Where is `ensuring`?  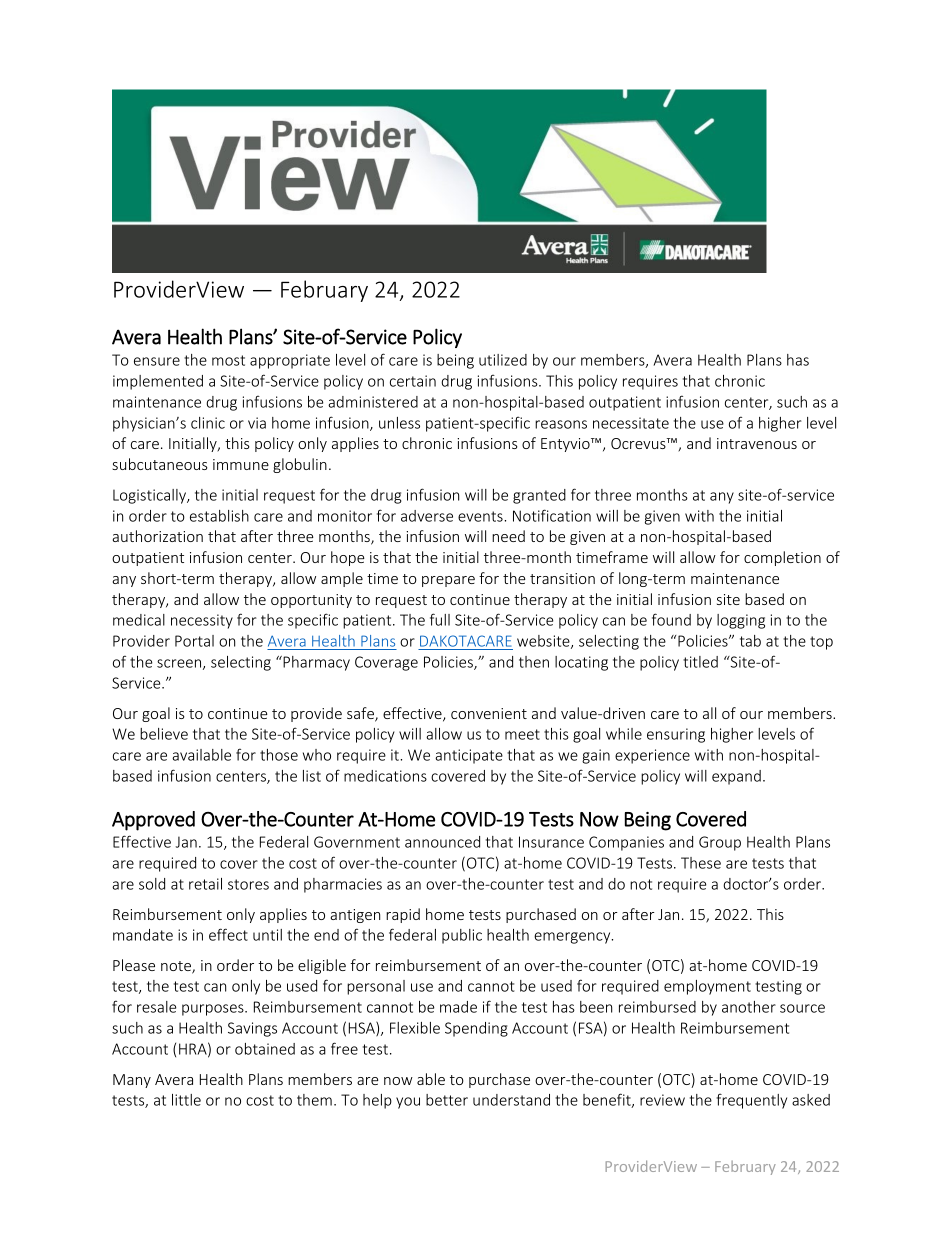 ensuring is located at coordinates (676, 735).
